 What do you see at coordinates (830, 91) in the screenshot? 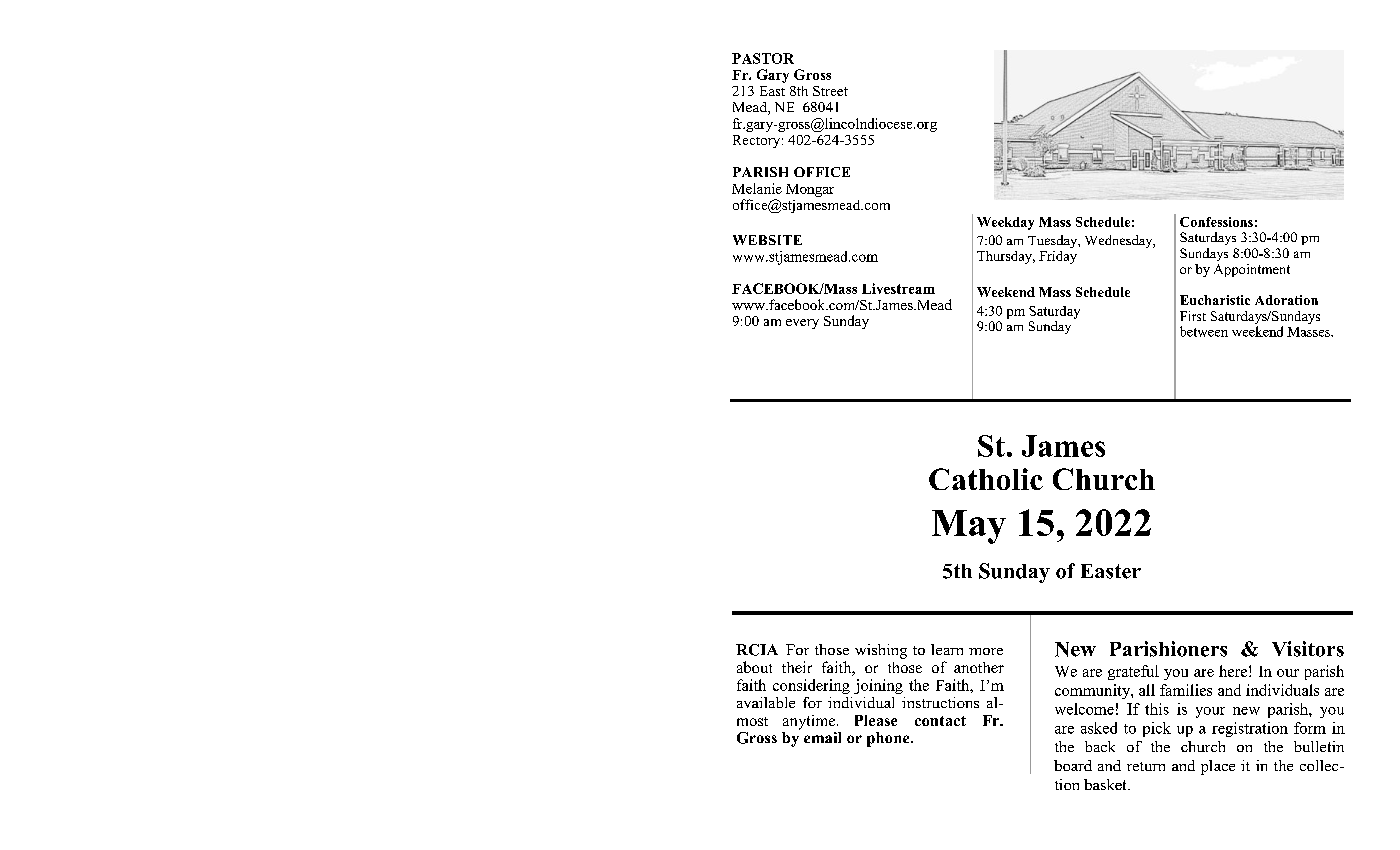
I see `Street` at bounding box center [830, 91].
